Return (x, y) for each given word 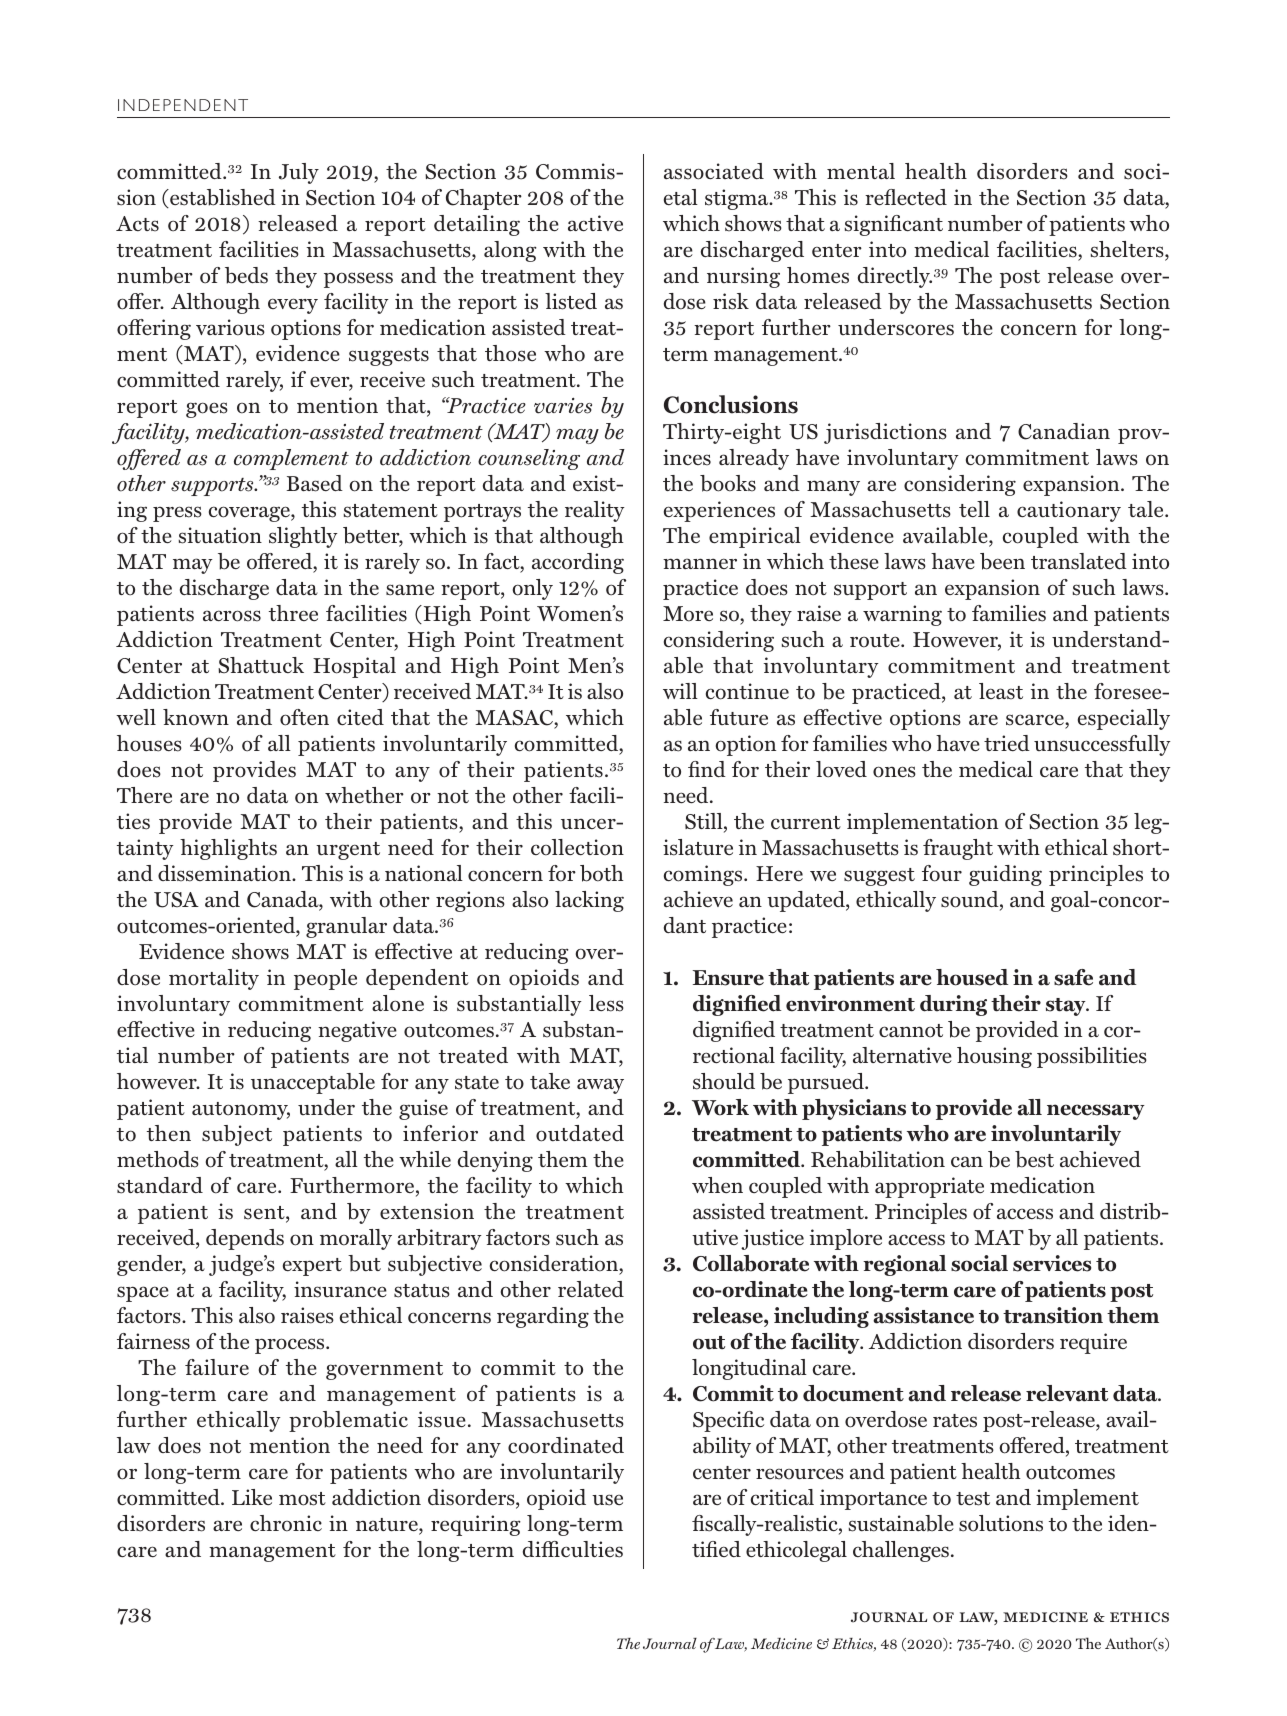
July (299, 173)
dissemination (225, 873)
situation (220, 535)
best (1034, 1159)
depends (245, 1239)
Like (252, 1497)
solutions (1001, 1523)
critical (782, 1497)
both (602, 873)
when (717, 1185)
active (595, 223)
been (1002, 561)
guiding (1005, 875)
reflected (906, 197)
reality (595, 511)
